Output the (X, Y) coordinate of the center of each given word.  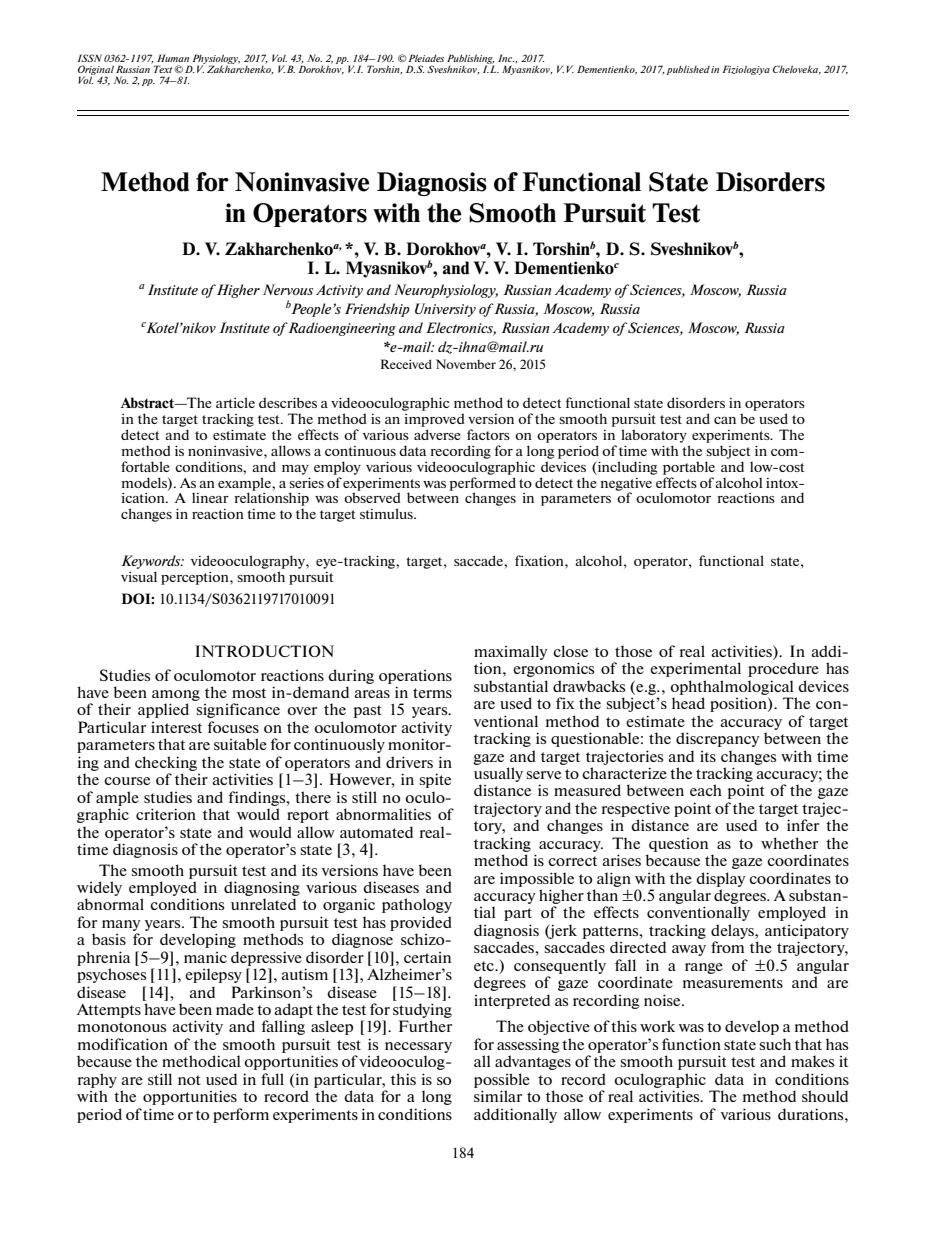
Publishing (471, 60)
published (688, 70)
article (235, 402)
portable (689, 468)
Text (163, 69)
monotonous (122, 1027)
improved (434, 420)
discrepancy (718, 739)
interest (176, 727)
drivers (409, 762)
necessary (418, 1047)
